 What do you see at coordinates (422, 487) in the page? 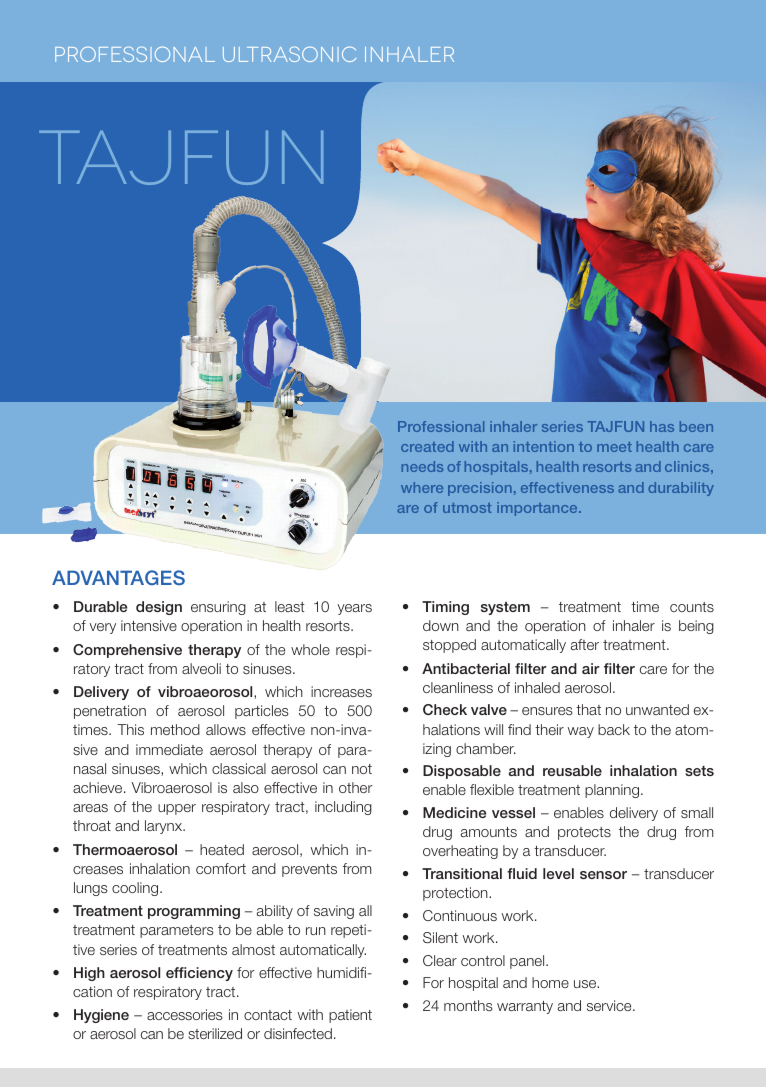
I see `where` at bounding box center [422, 487].
